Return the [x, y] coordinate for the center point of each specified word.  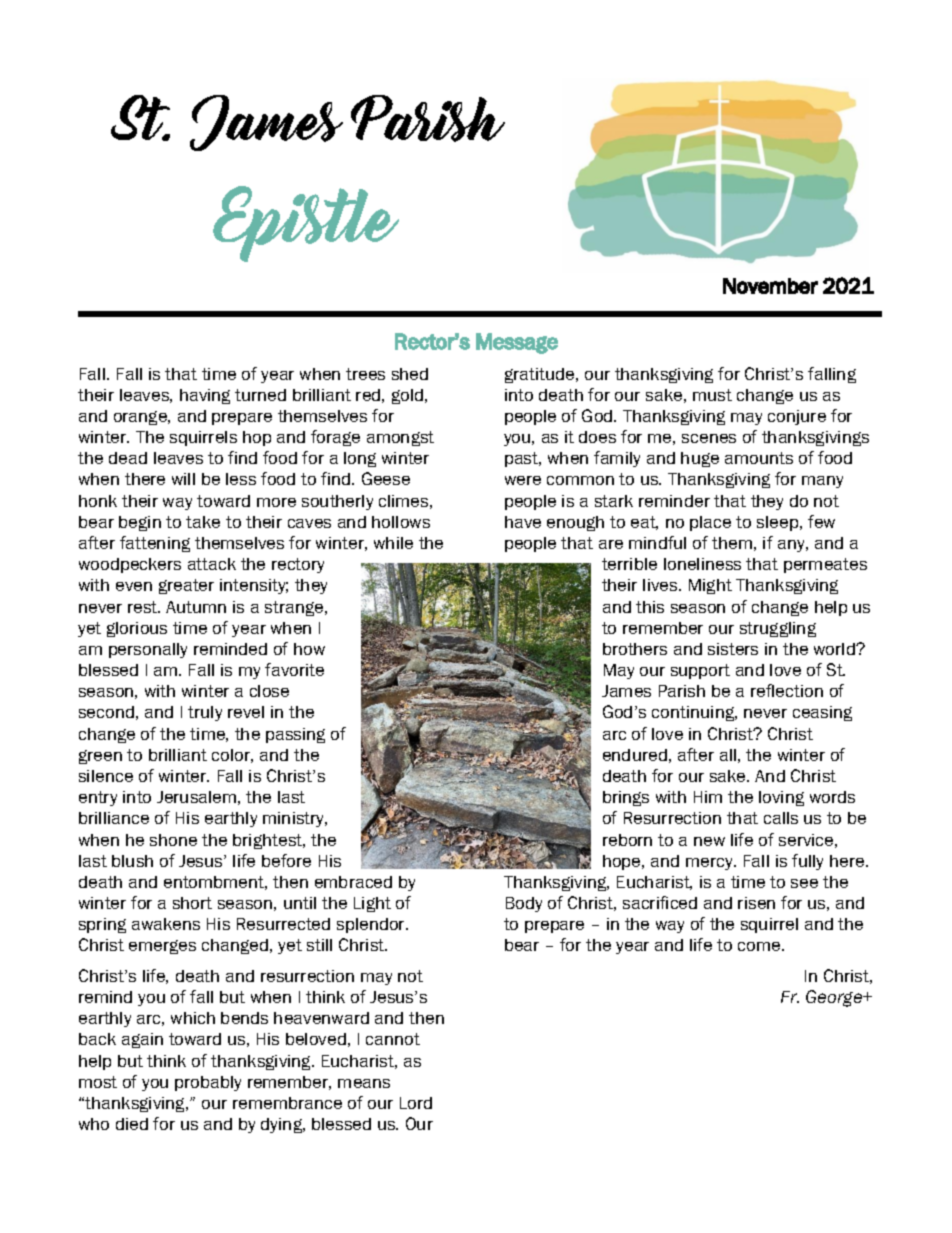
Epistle [306, 224]
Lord [416, 1103]
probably [208, 1083]
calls [781, 818]
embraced [353, 882]
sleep [779, 523]
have [523, 522]
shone [173, 840]
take [203, 522]
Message [517, 343]
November [770, 286]
